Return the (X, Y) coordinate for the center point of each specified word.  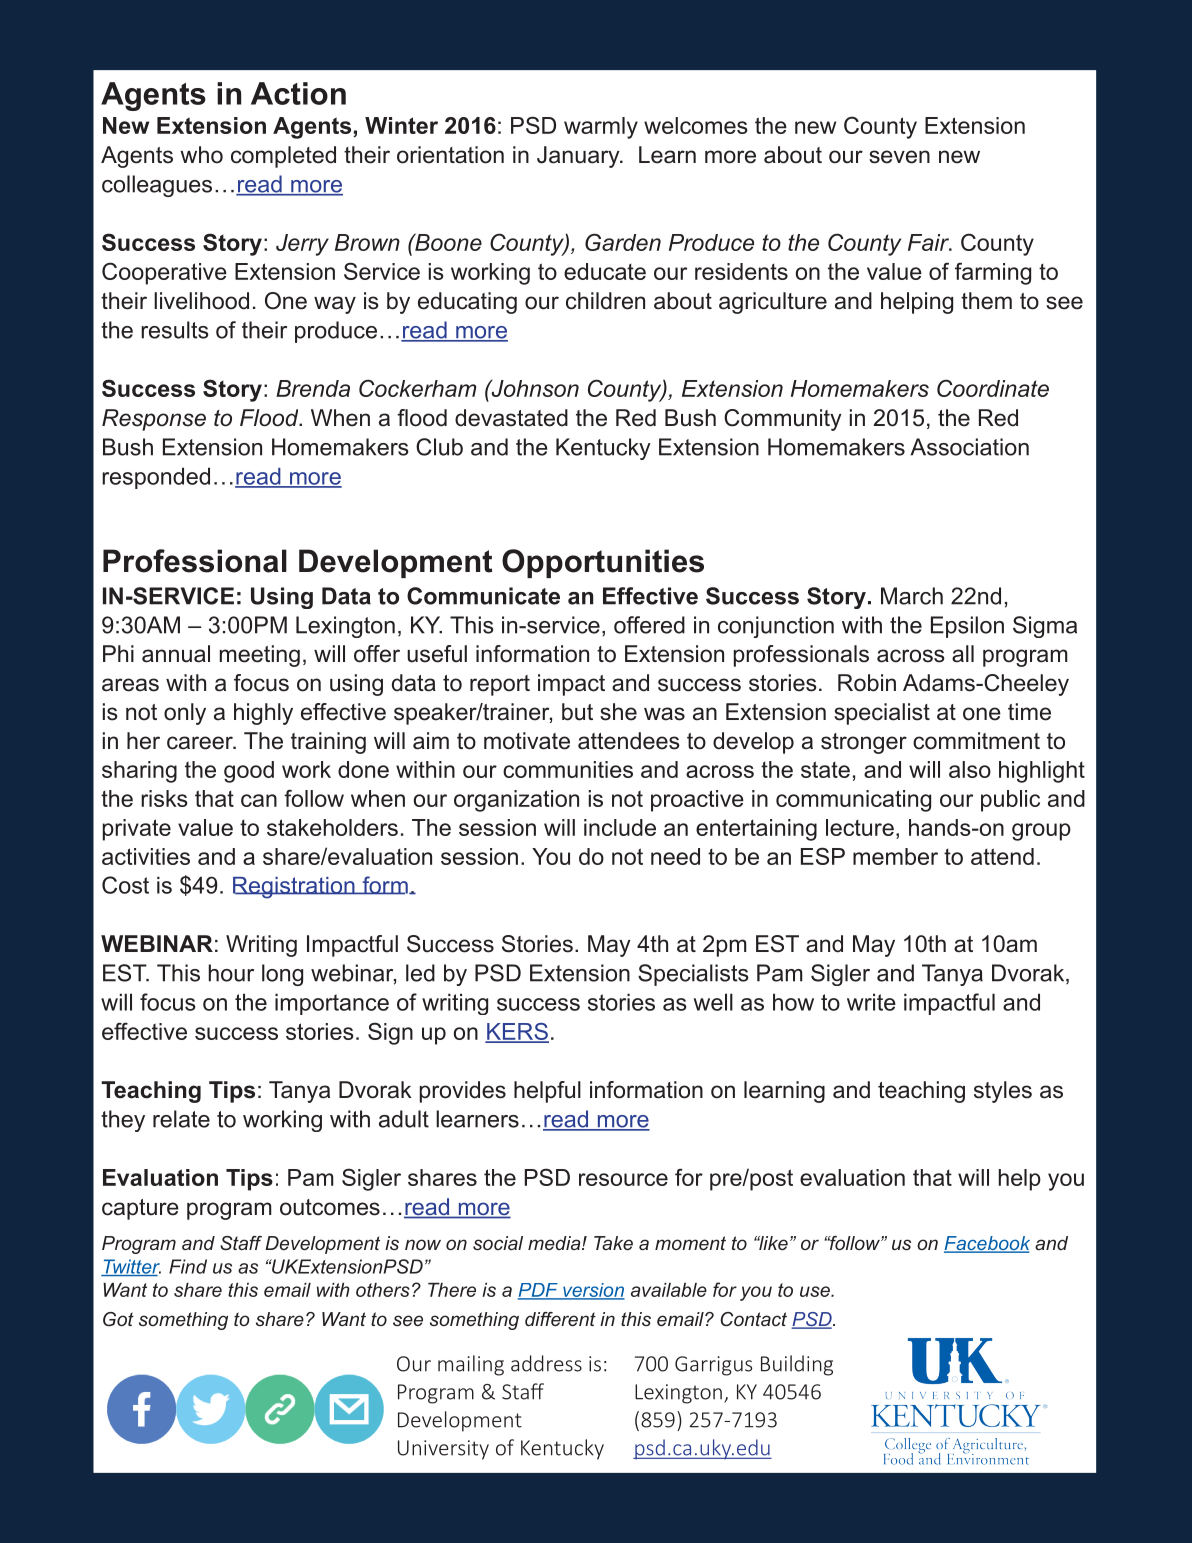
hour (231, 973)
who (201, 155)
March (912, 596)
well (713, 1002)
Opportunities (603, 563)
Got (118, 1319)
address (546, 1363)
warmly (601, 128)
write (871, 1002)
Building (797, 1365)
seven (899, 157)
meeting (260, 656)
